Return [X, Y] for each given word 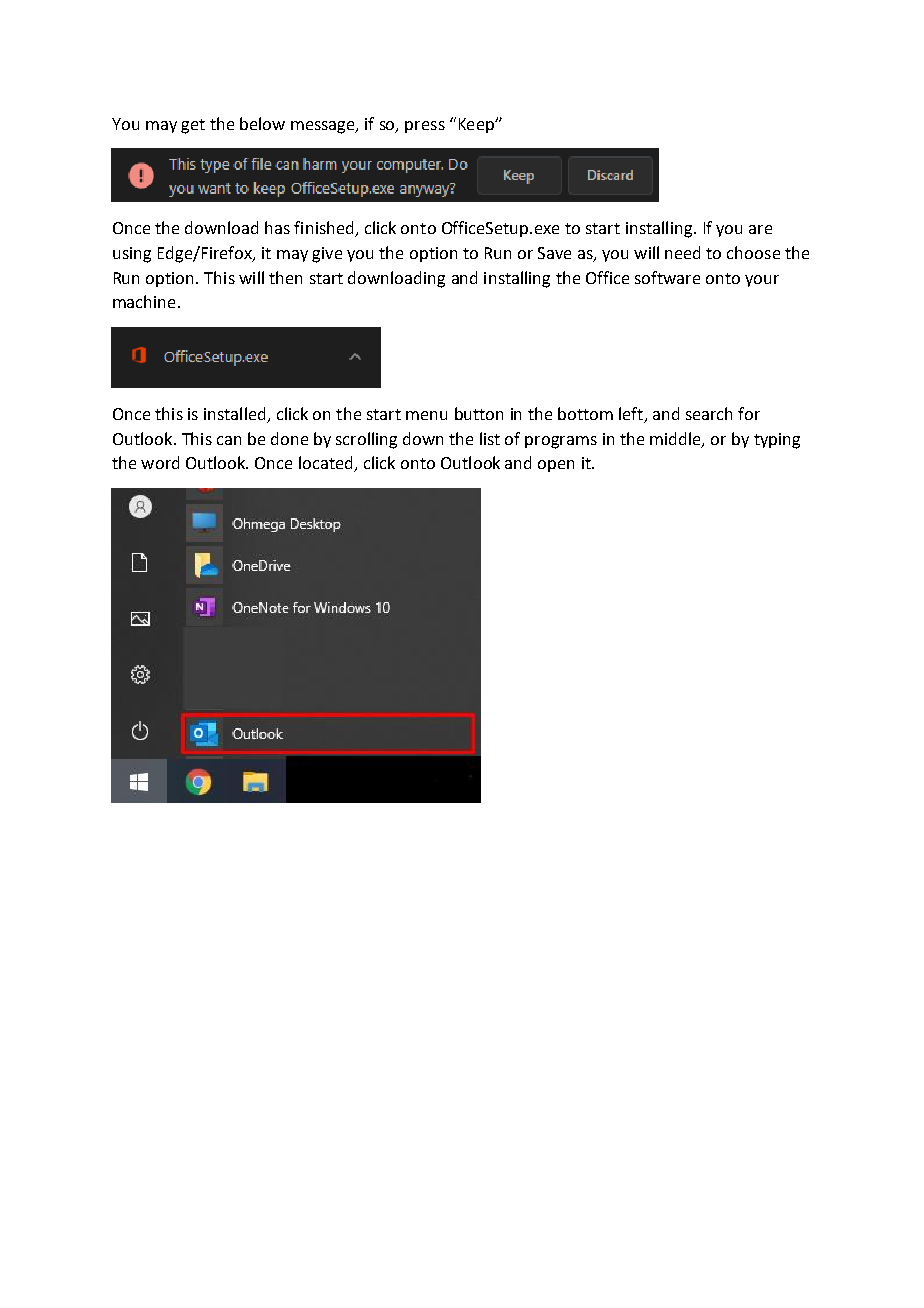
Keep [477, 125]
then [285, 277]
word [160, 462]
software [667, 277]
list [490, 438]
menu [426, 415]
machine [144, 301]
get [193, 126]
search [709, 413]
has [277, 227]
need [682, 252]
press [425, 127]
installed [236, 415]
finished [325, 229]
